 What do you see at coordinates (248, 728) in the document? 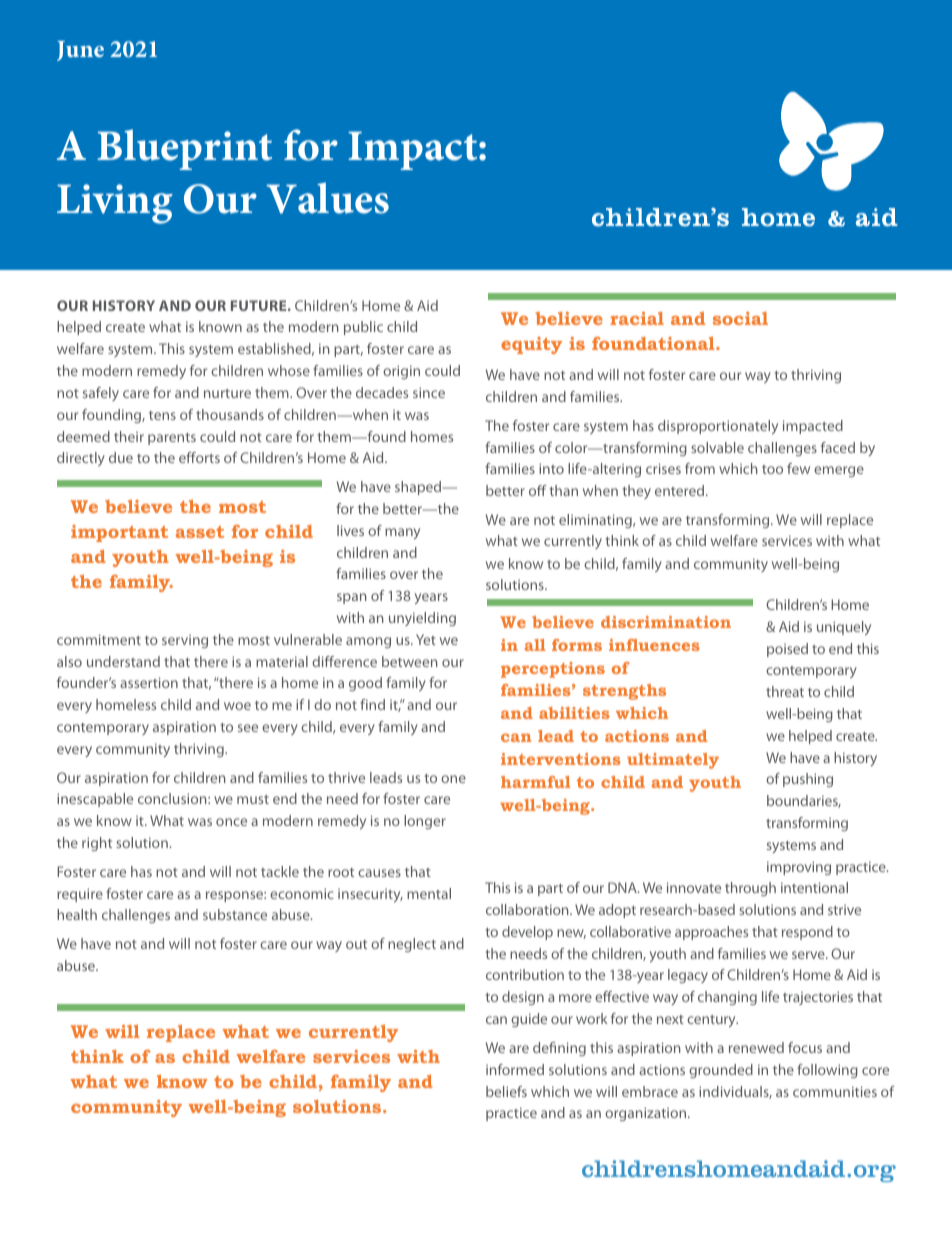
I see `see` at bounding box center [248, 728].
